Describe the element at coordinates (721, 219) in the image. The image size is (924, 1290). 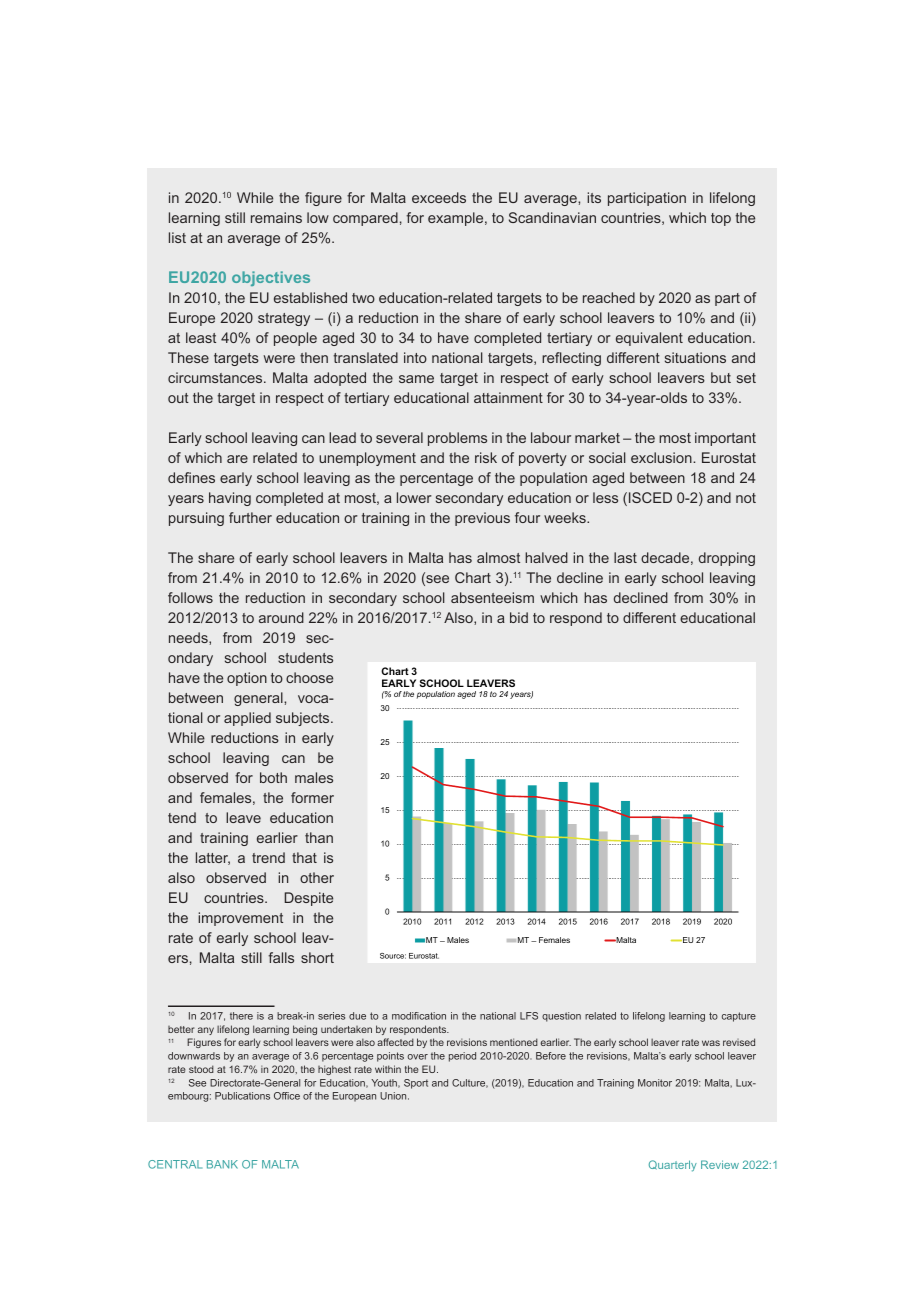
I see `top` at that location.
